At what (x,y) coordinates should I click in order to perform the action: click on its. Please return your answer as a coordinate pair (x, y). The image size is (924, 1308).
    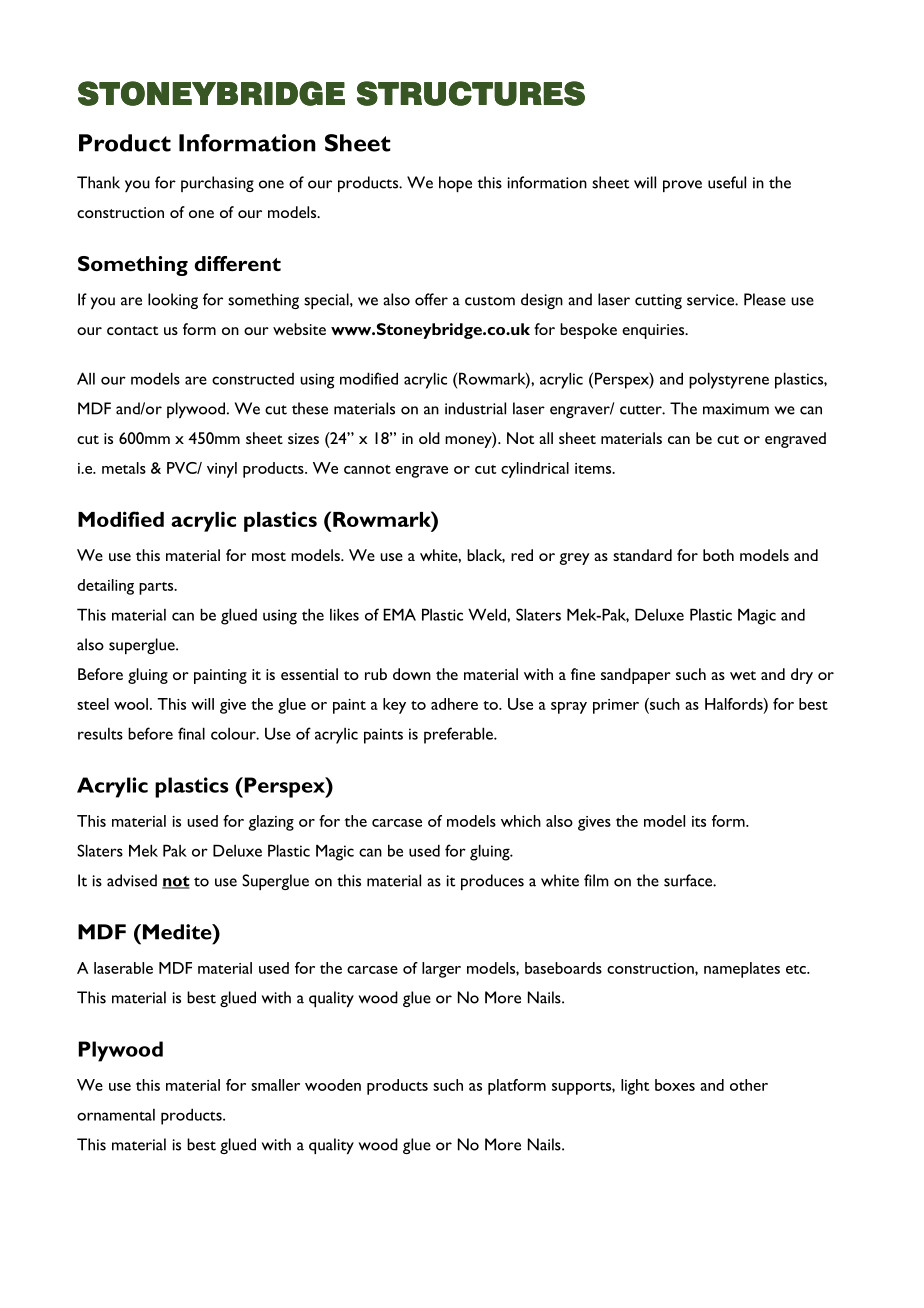
    Looking at the image, I should click on (699, 821).
